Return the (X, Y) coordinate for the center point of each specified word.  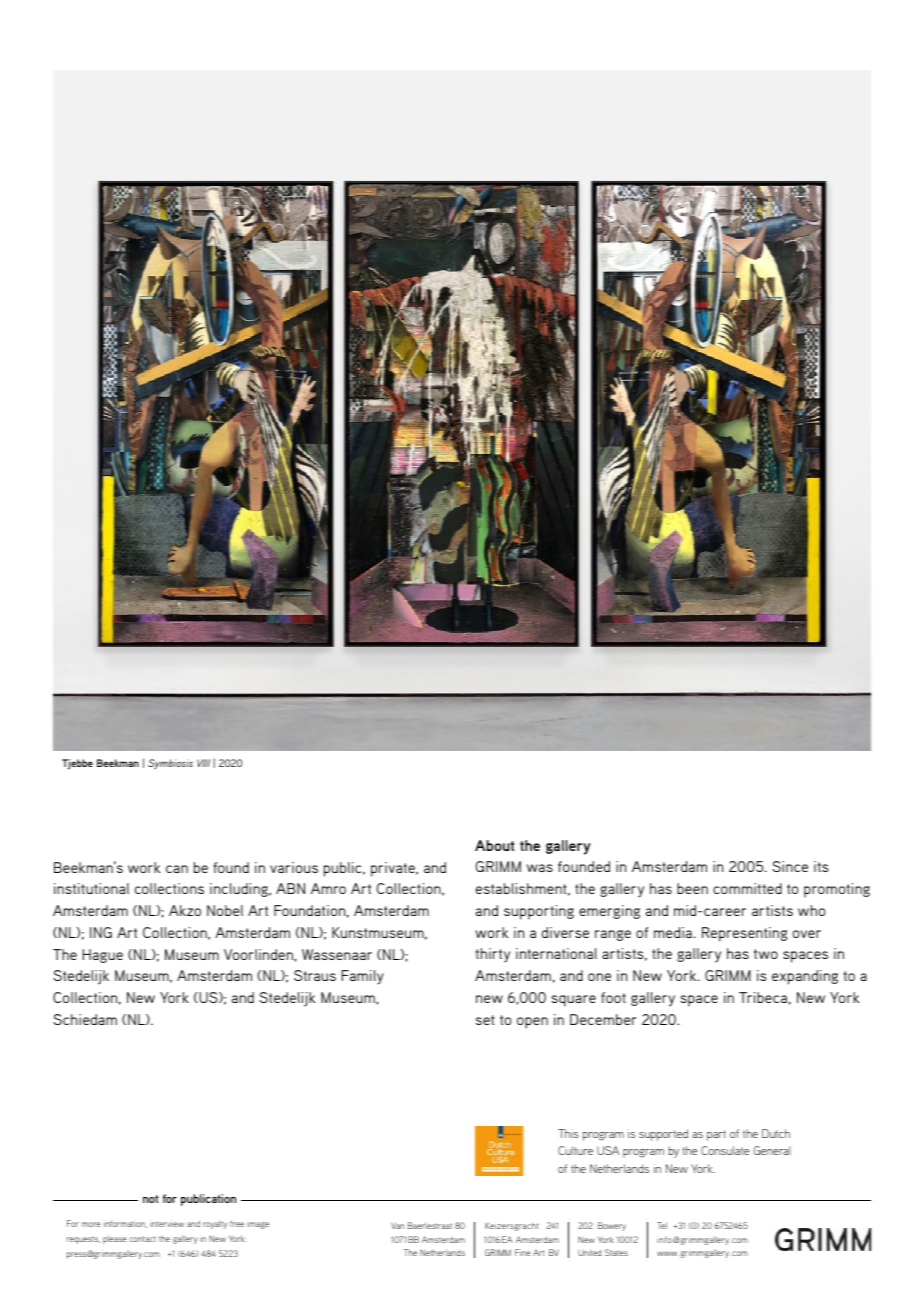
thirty (492, 955)
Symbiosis (170, 764)
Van (397, 1225)
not (150, 1199)
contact (142, 1239)
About (494, 845)
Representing (744, 934)
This (568, 1133)
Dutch (776, 1133)
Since (790, 866)
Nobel (225, 910)
